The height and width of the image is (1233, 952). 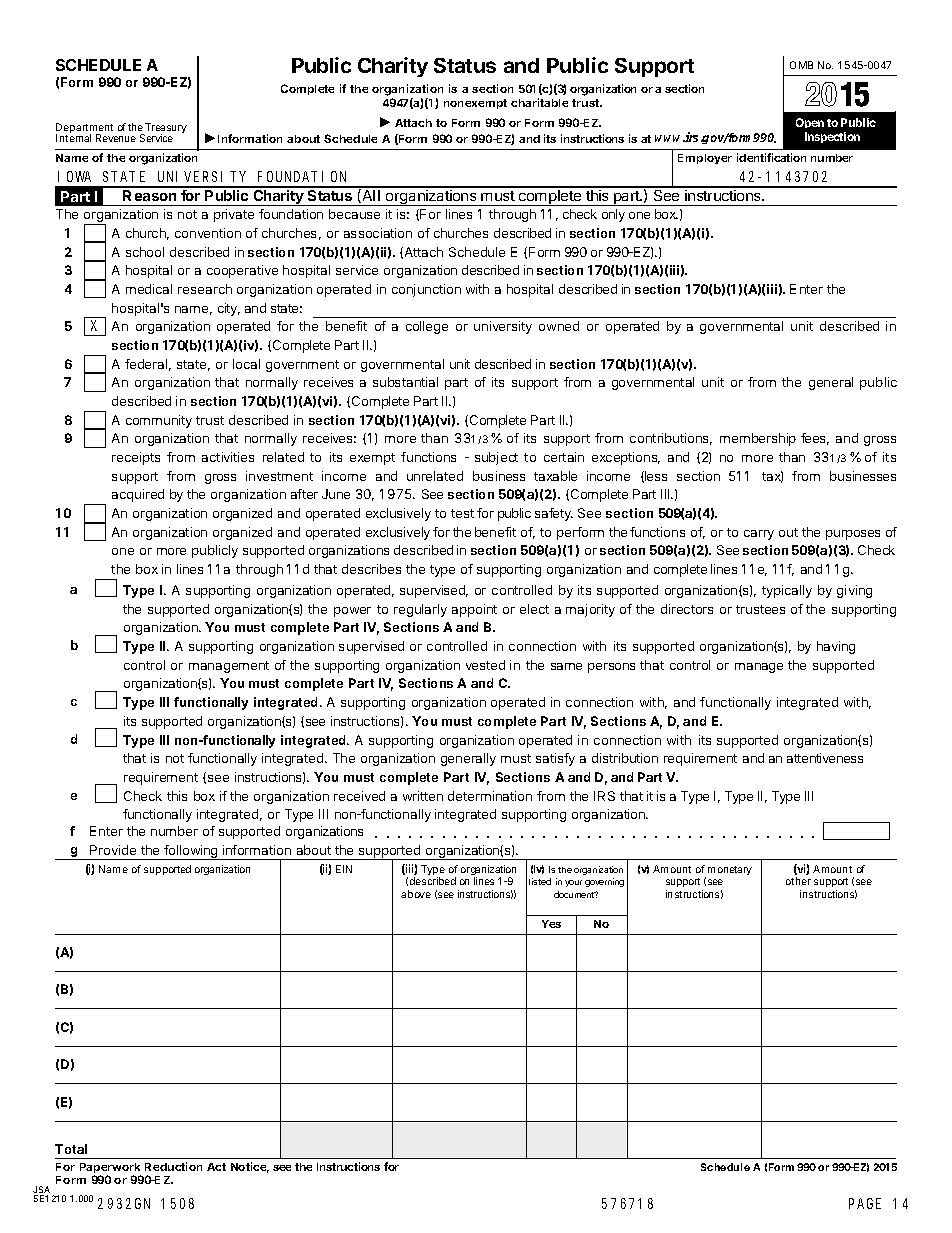 I want to click on appoint, so click(x=474, y=610).
